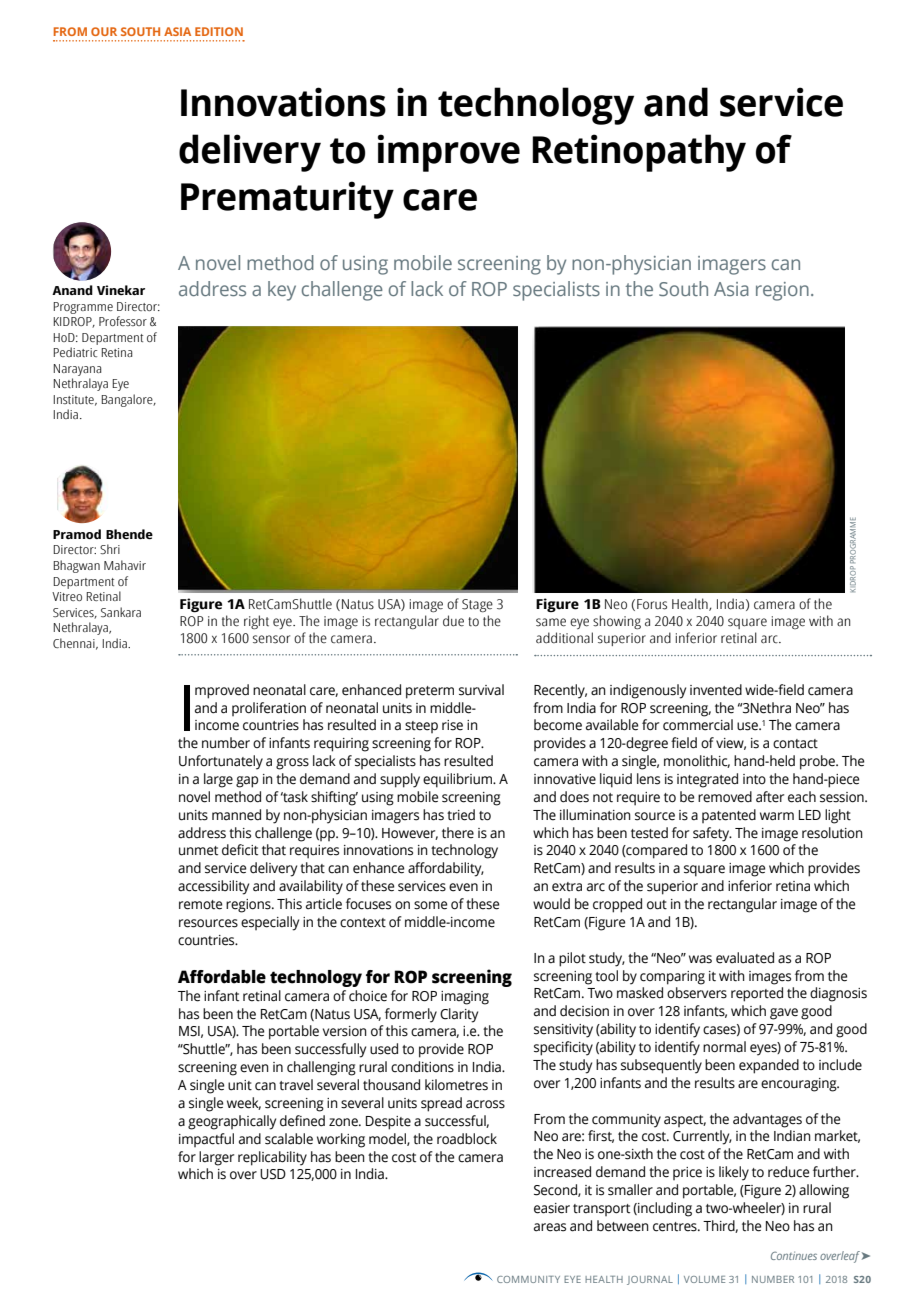 The width and height of the screenshot is (924, 1308). Describe the element at coordinates (200, 905) in the screenshot. I see `remote` at that location.
